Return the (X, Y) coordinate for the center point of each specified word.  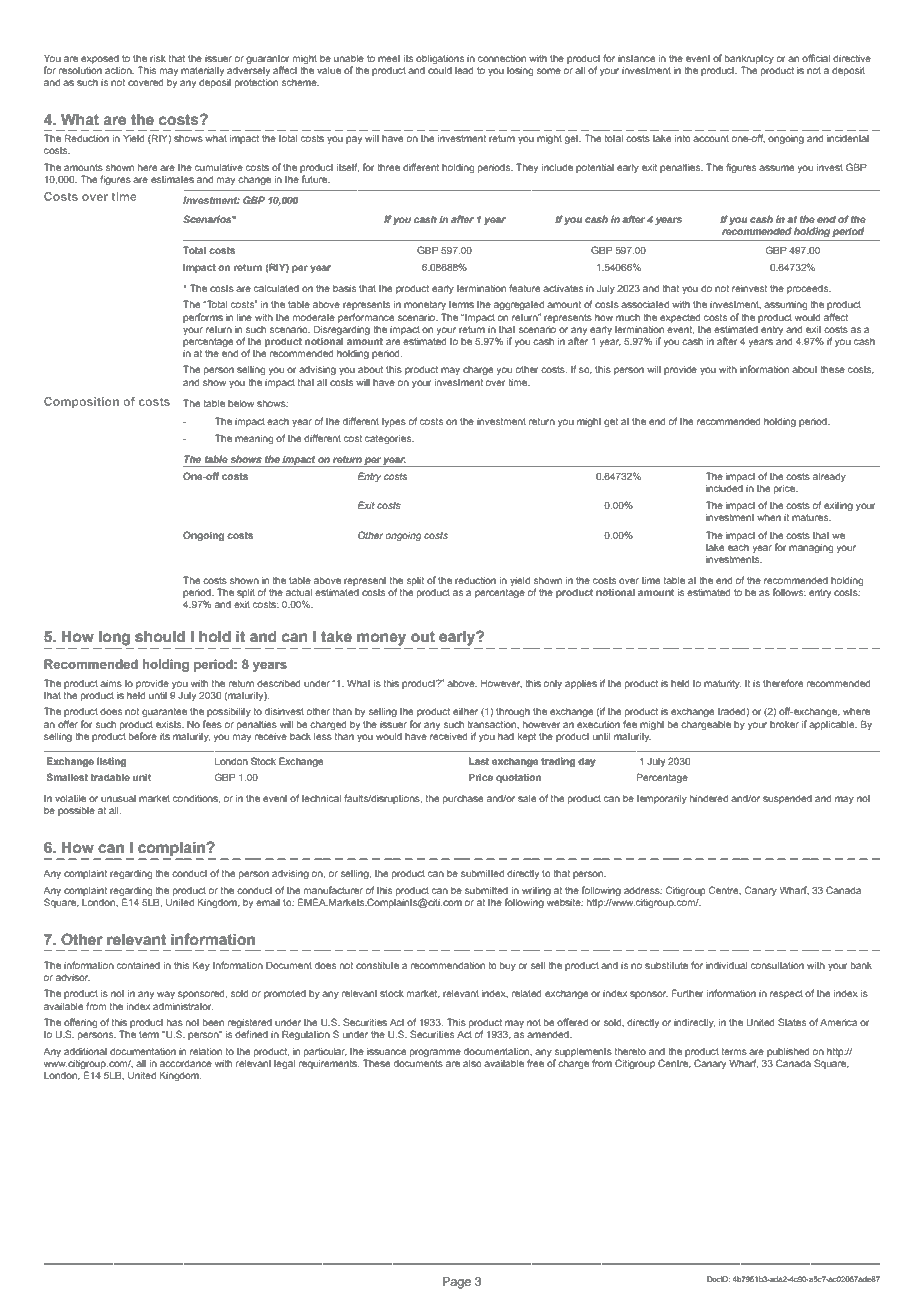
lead (464, 70)
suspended (787, 799)
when (769, 517)
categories (389, 439)
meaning (254, 439)
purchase (463, 799)
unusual (118, 798)
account (711, 138)
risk (158, 58)
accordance (186, 1063)
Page (457, 1283)
